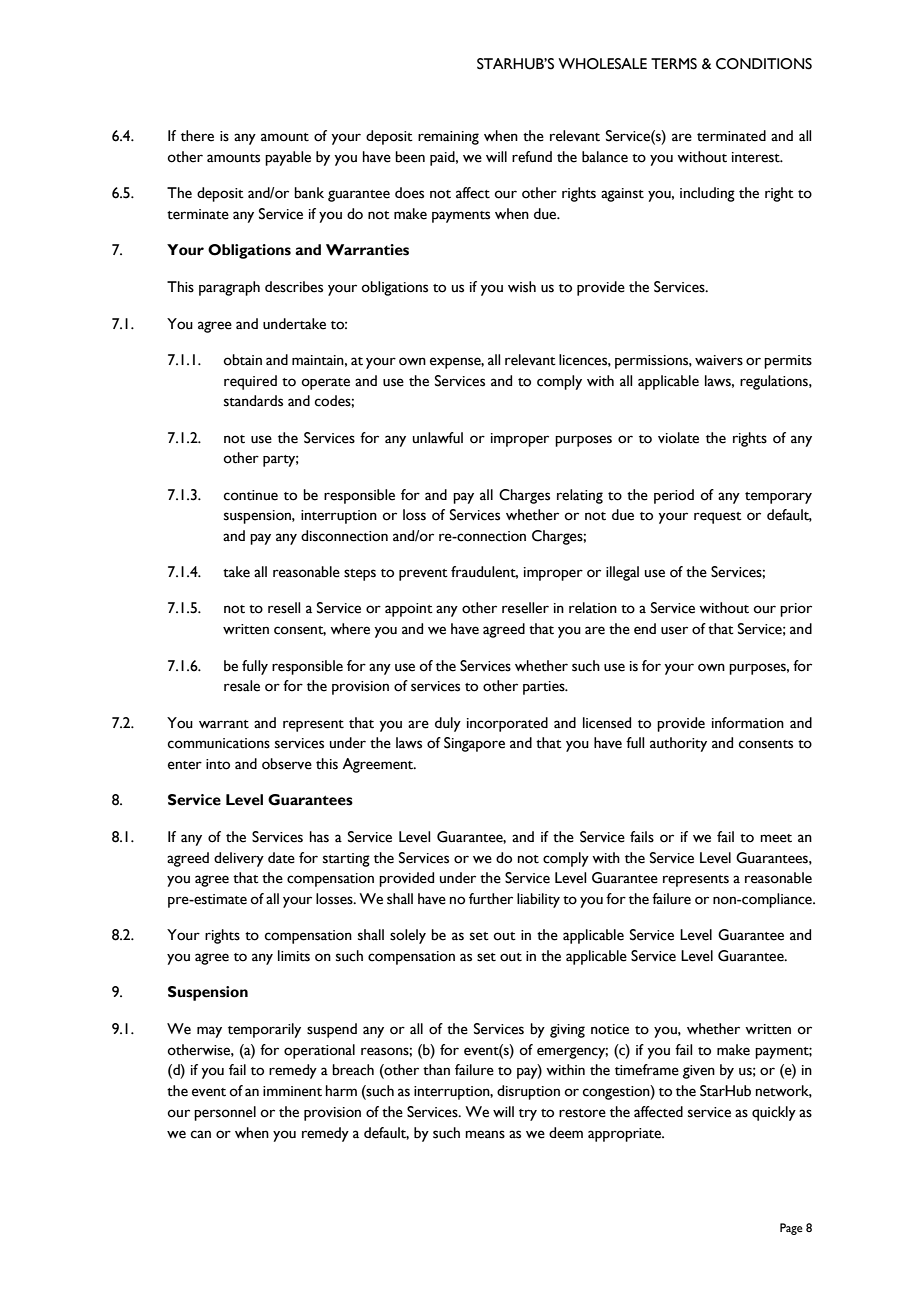 The width and height of the page is (924, 1308). Describe the element at coordinates (491, 899) in the page. I see `further` at that location.
